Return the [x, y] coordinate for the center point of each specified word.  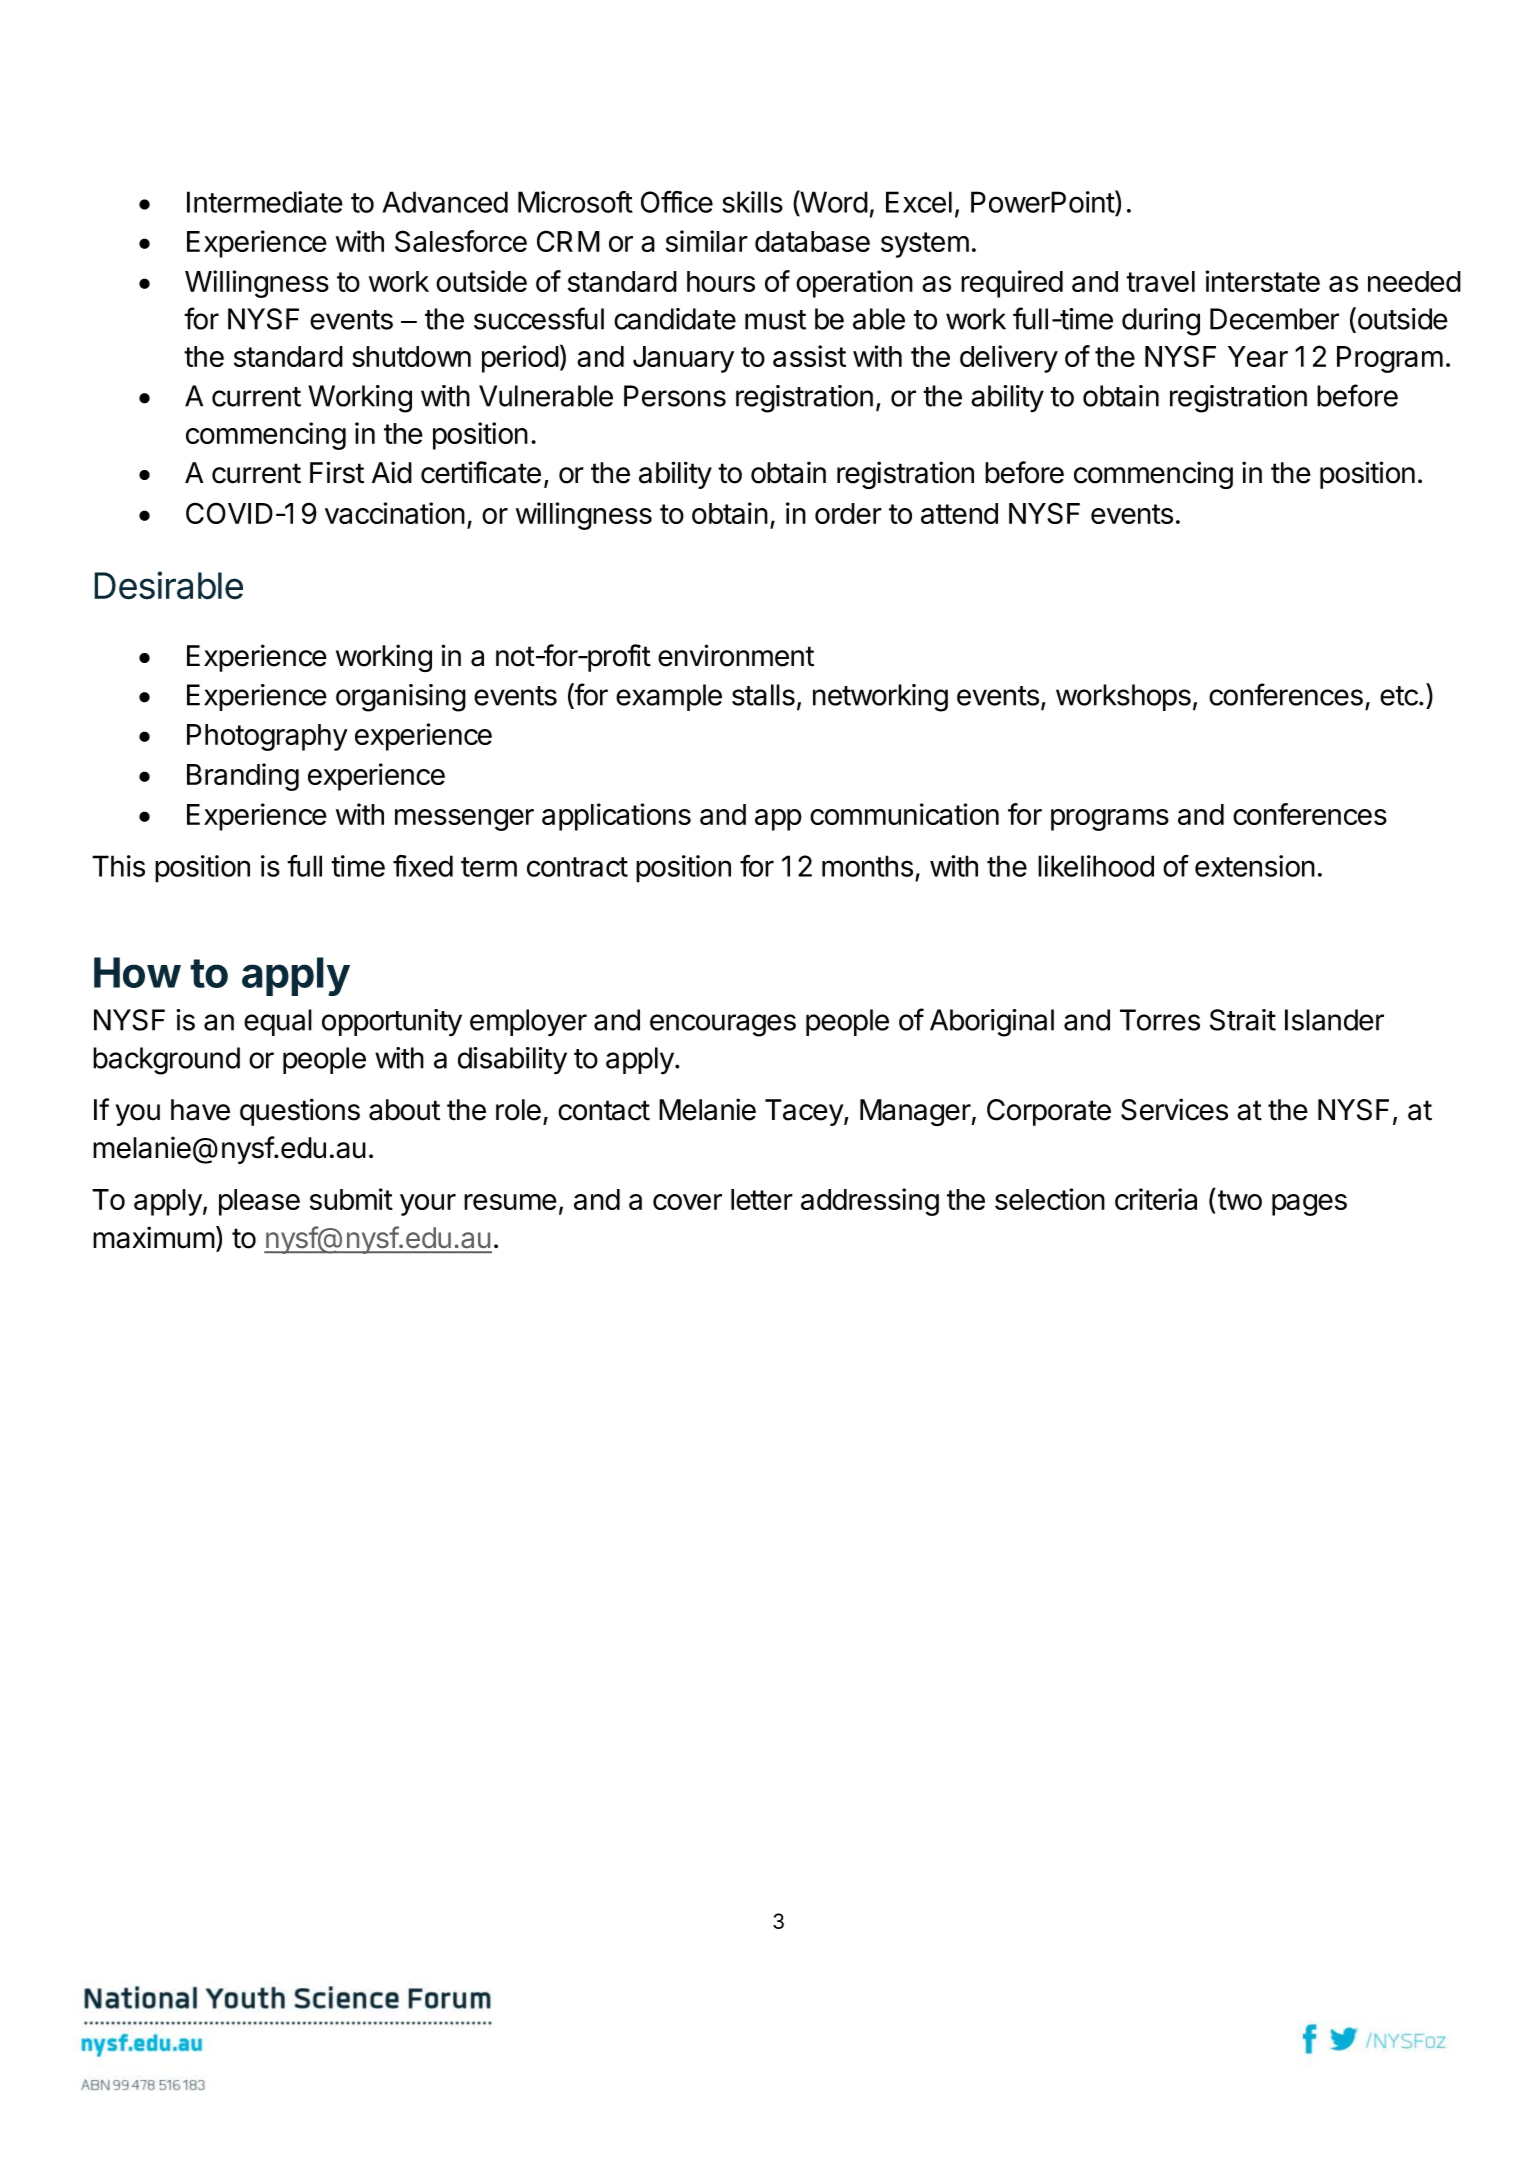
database [812, 241]
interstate [1263, 281]
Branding [243, 777]
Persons [675, 396]
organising [401, 698]
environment [736, 655]
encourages [723, 1025]
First [337, 472]
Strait [1243, 1020]
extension [1255, 866]
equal [278, 1022]
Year [1258, 356]
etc [1400, 696]
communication [904, 814]
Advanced [445, 202]
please [259, 1202]
